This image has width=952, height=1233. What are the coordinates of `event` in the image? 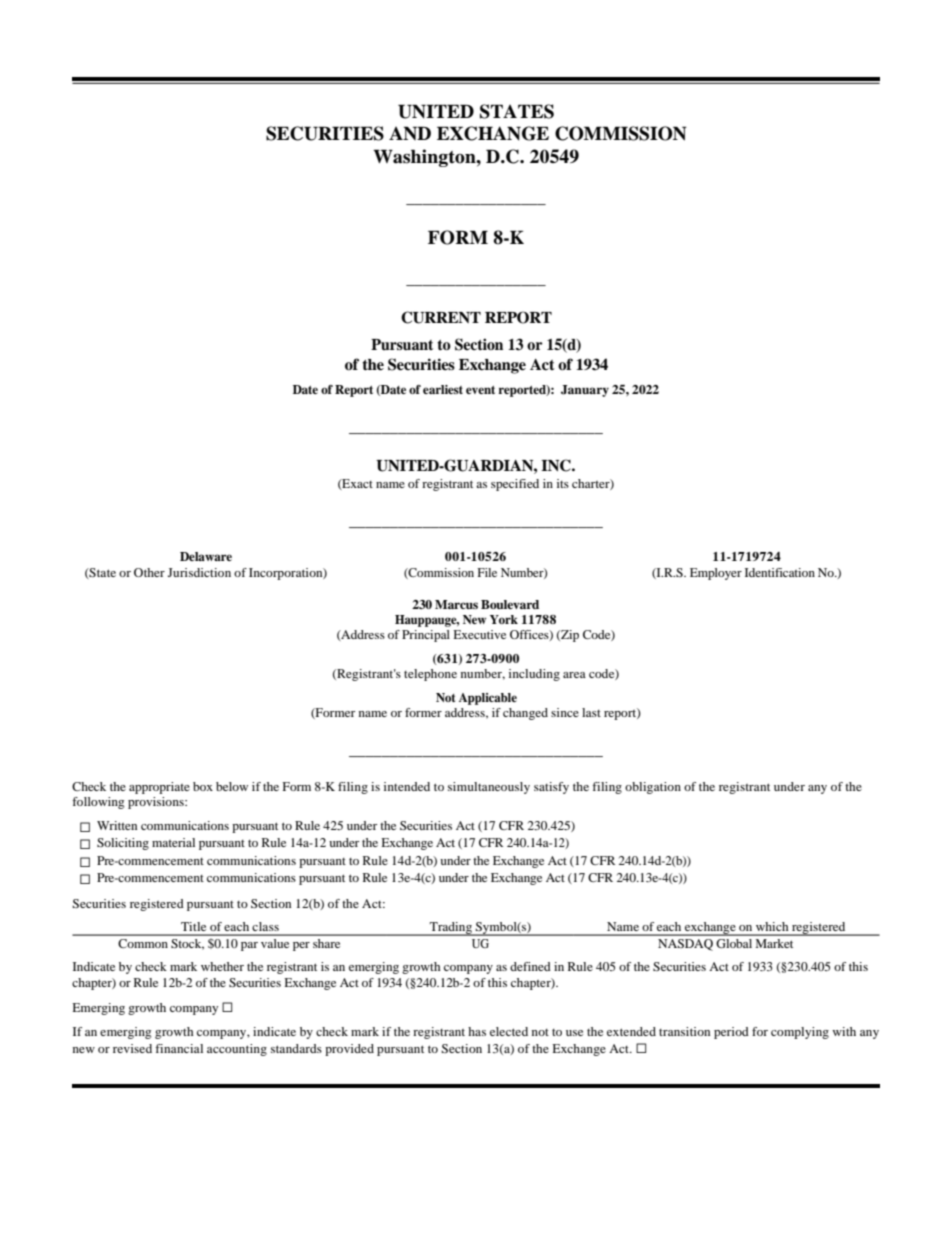 It's located at (480, 390).
